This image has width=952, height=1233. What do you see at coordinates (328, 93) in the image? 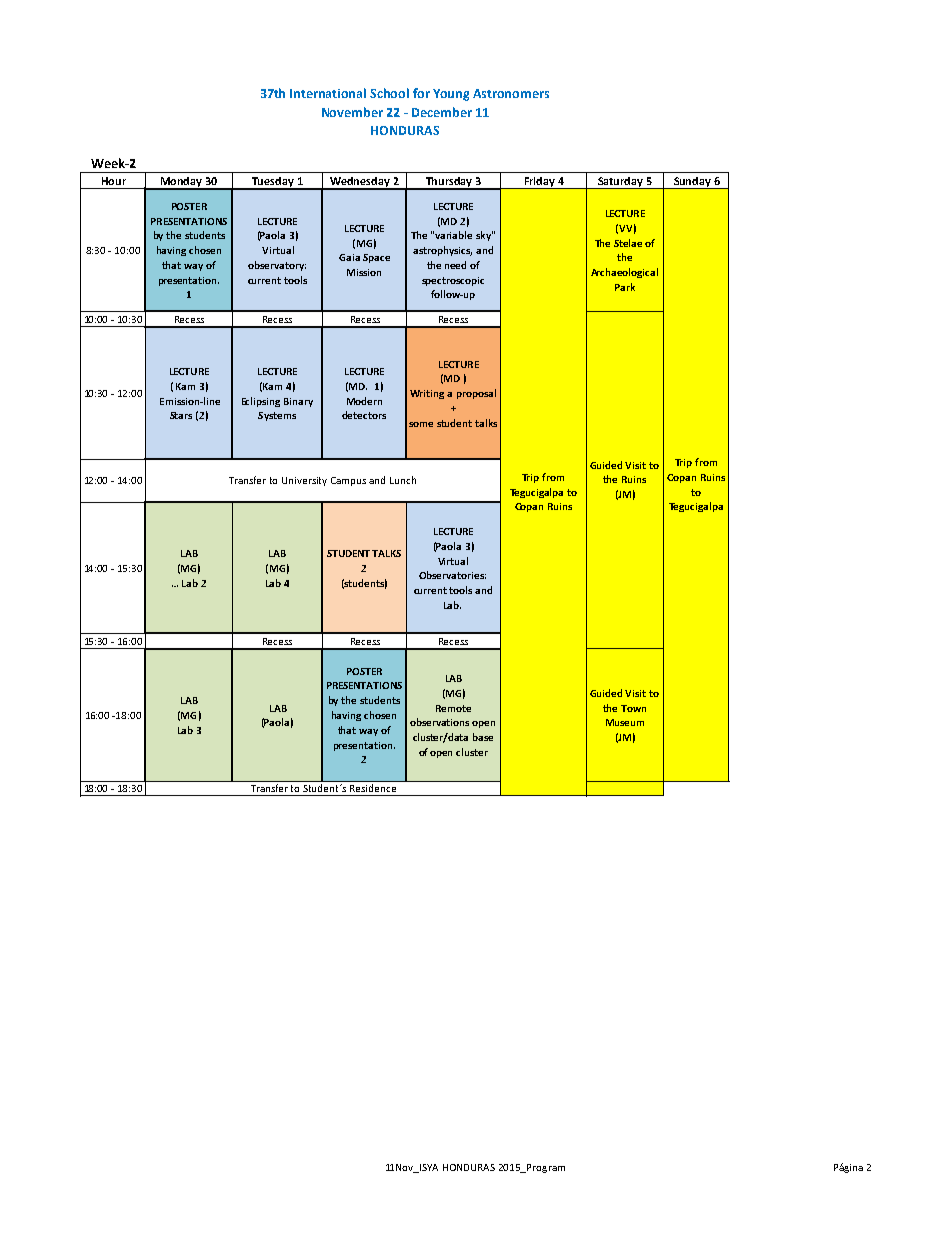
I see `International` at bounding box center [328, 93].
